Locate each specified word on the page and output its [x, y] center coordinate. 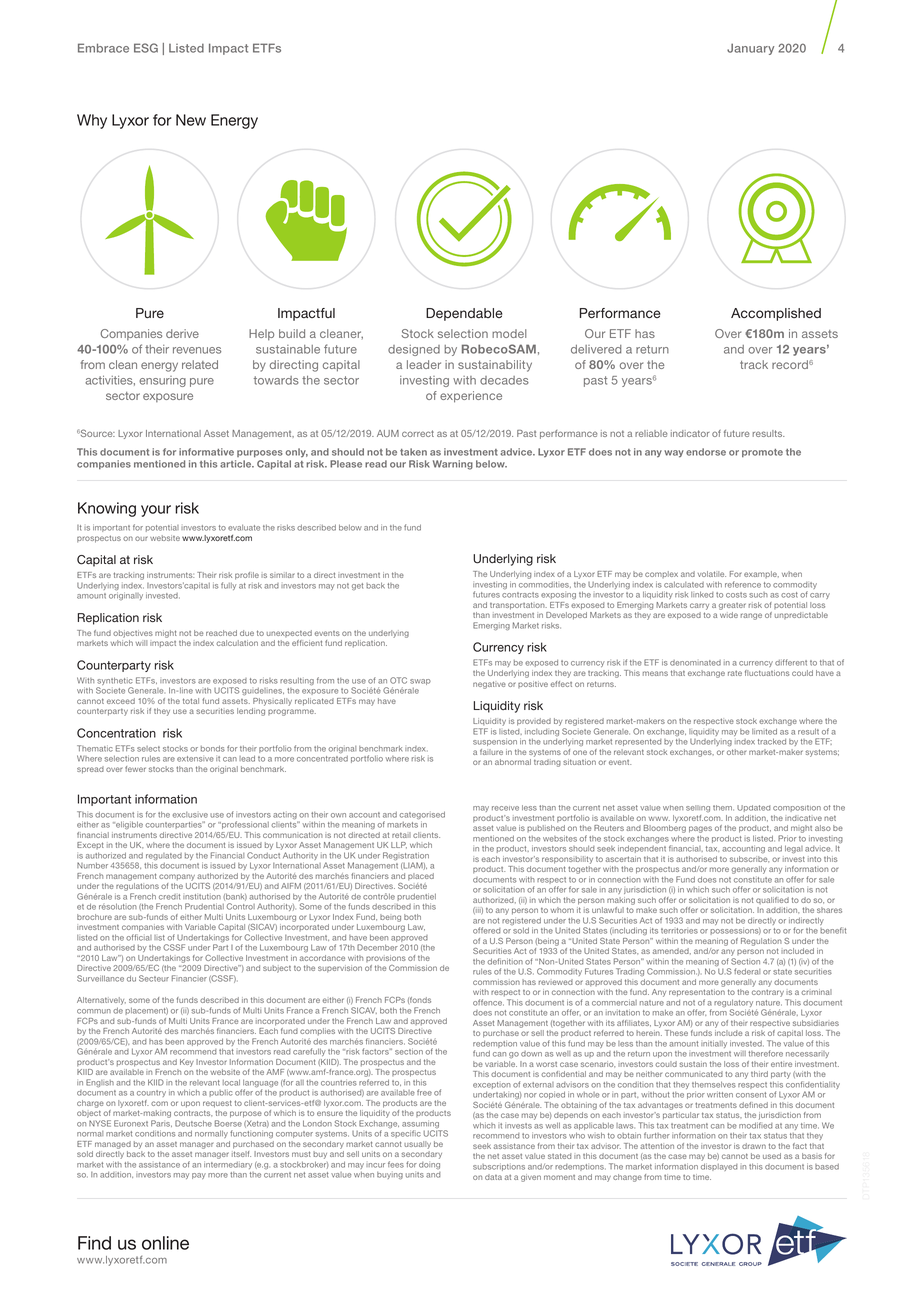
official [139, 937]
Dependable [464, 314]
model [509, 333]
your [156, 511]
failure [491, 752]
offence [488, 1002]
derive [182, 333]
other [736, 752]
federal [747, 971]
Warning [453, 465]
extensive [195, 759]
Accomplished [776, 314]
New [191, 120]
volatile [712, 574]
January [750, 49]
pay [199, 1176]
